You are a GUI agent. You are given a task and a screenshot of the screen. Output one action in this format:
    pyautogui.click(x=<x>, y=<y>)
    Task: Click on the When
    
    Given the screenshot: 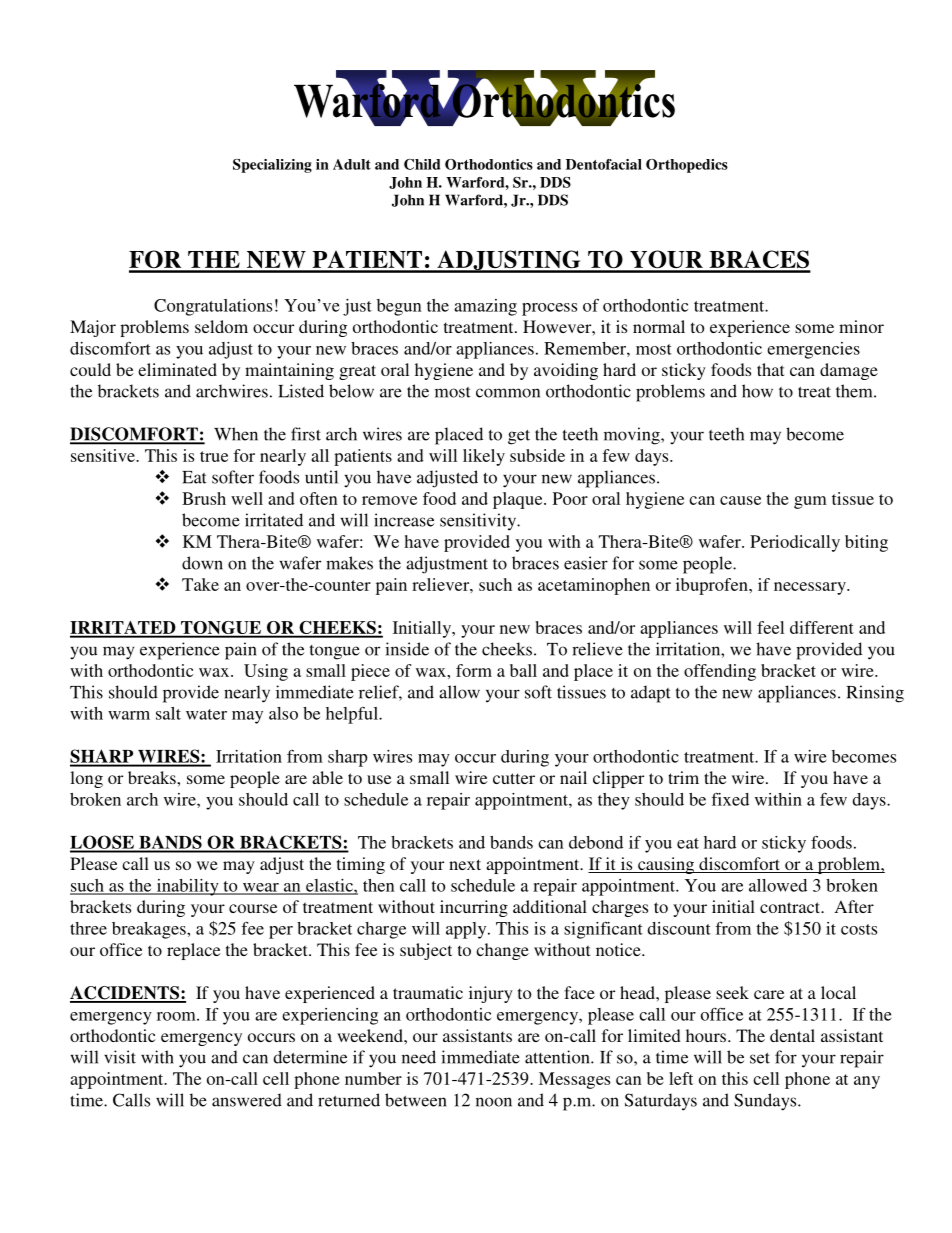 What is the action you would take?
    pyautogui.click(x=236, y=434)
